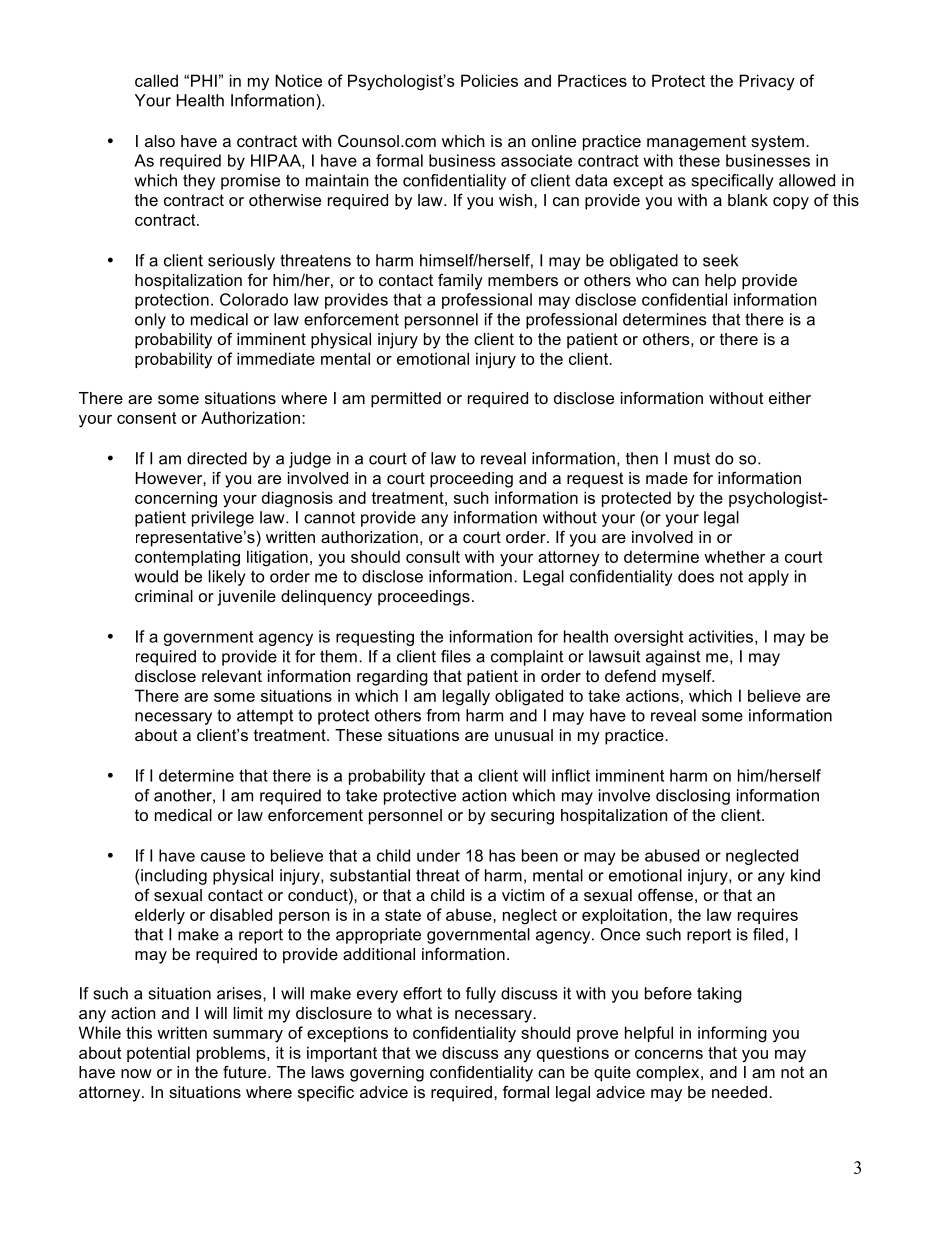 The height and width of the page is (1233, 952). I want to click on Policies, so click(489, 80).
